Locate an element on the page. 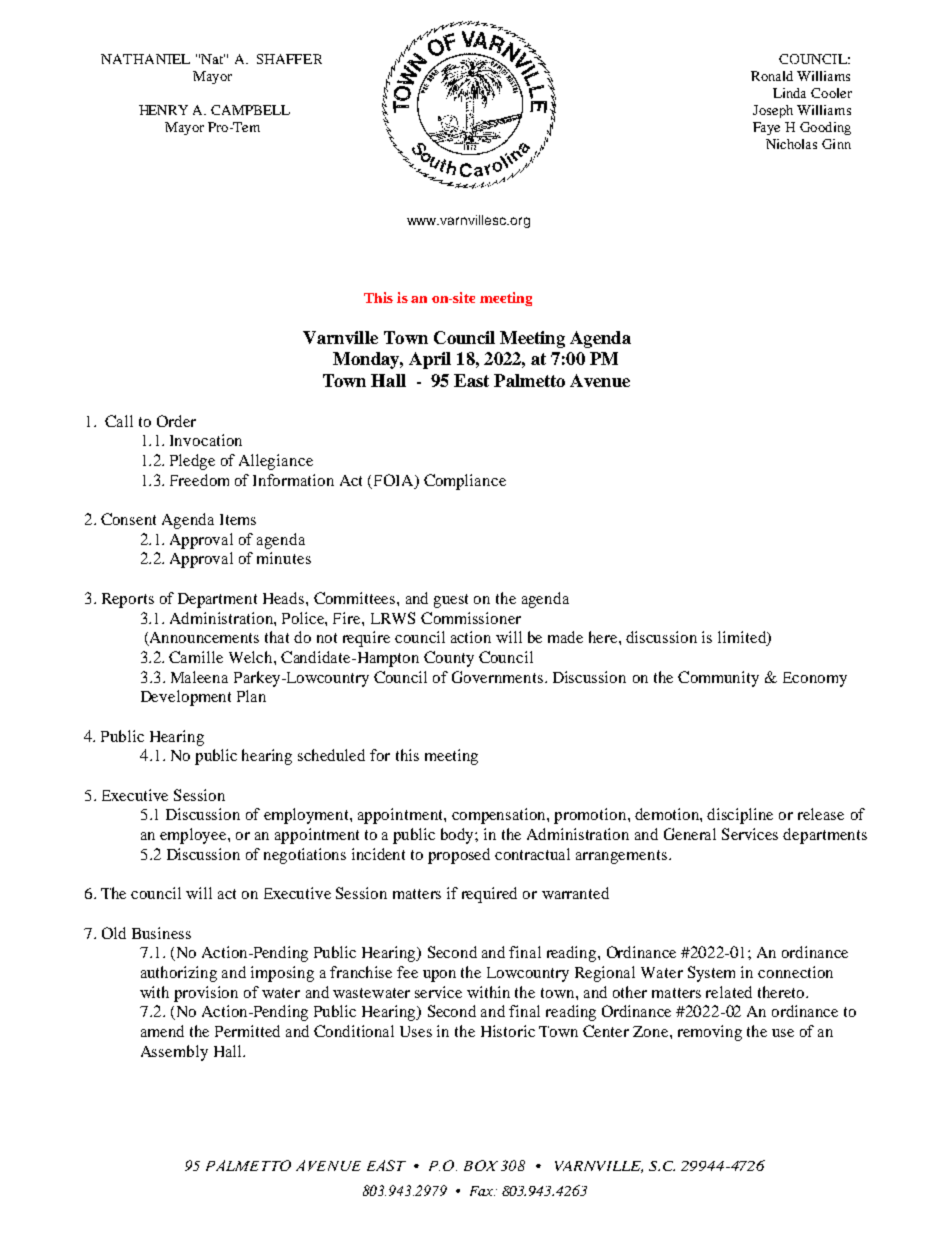 Image resolution: width=952 pixels, height=1233 pixels. Community is located at coordinates (718, 679).
